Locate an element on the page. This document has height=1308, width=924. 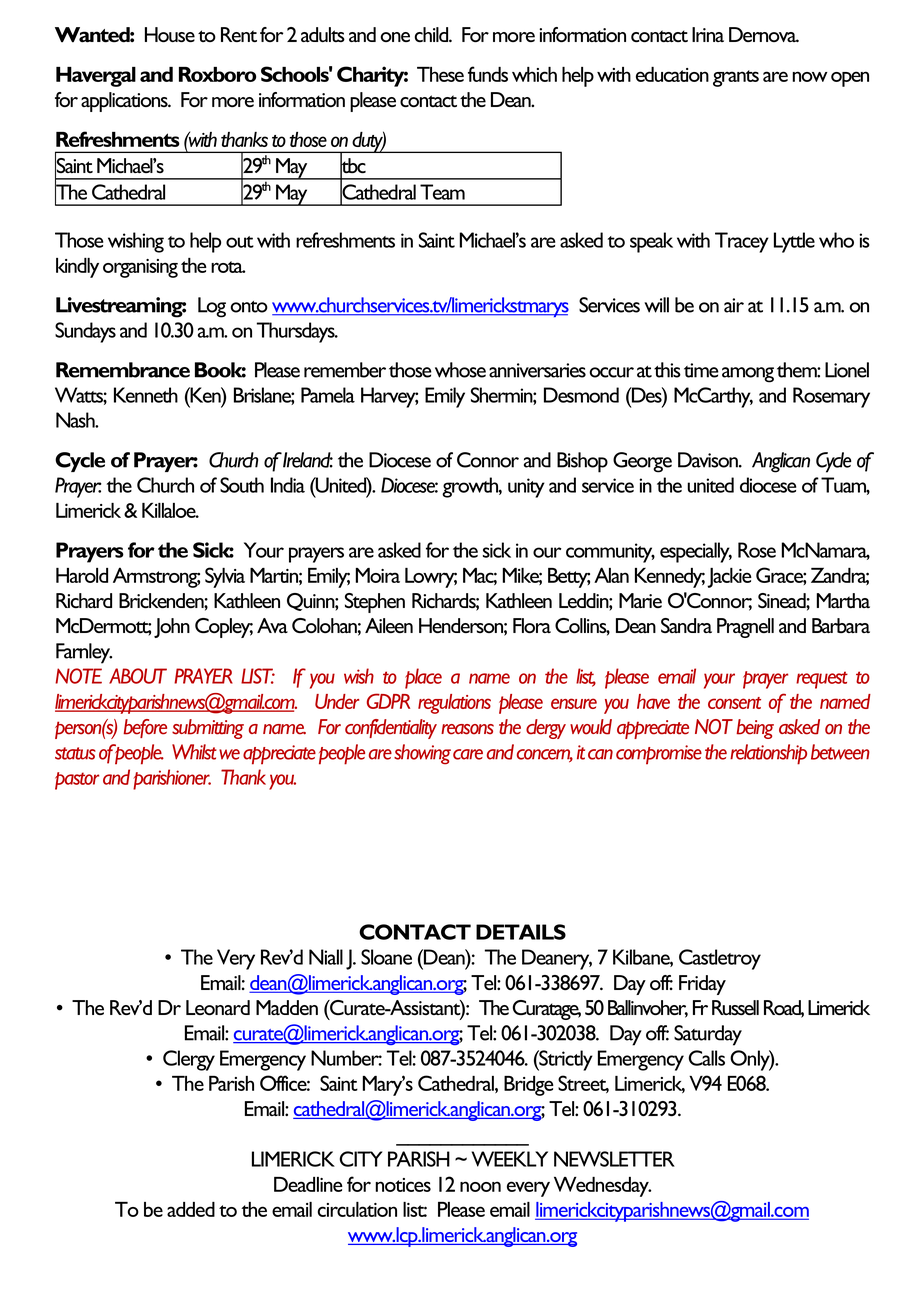
Flora is located at coordinates (532, 625).
